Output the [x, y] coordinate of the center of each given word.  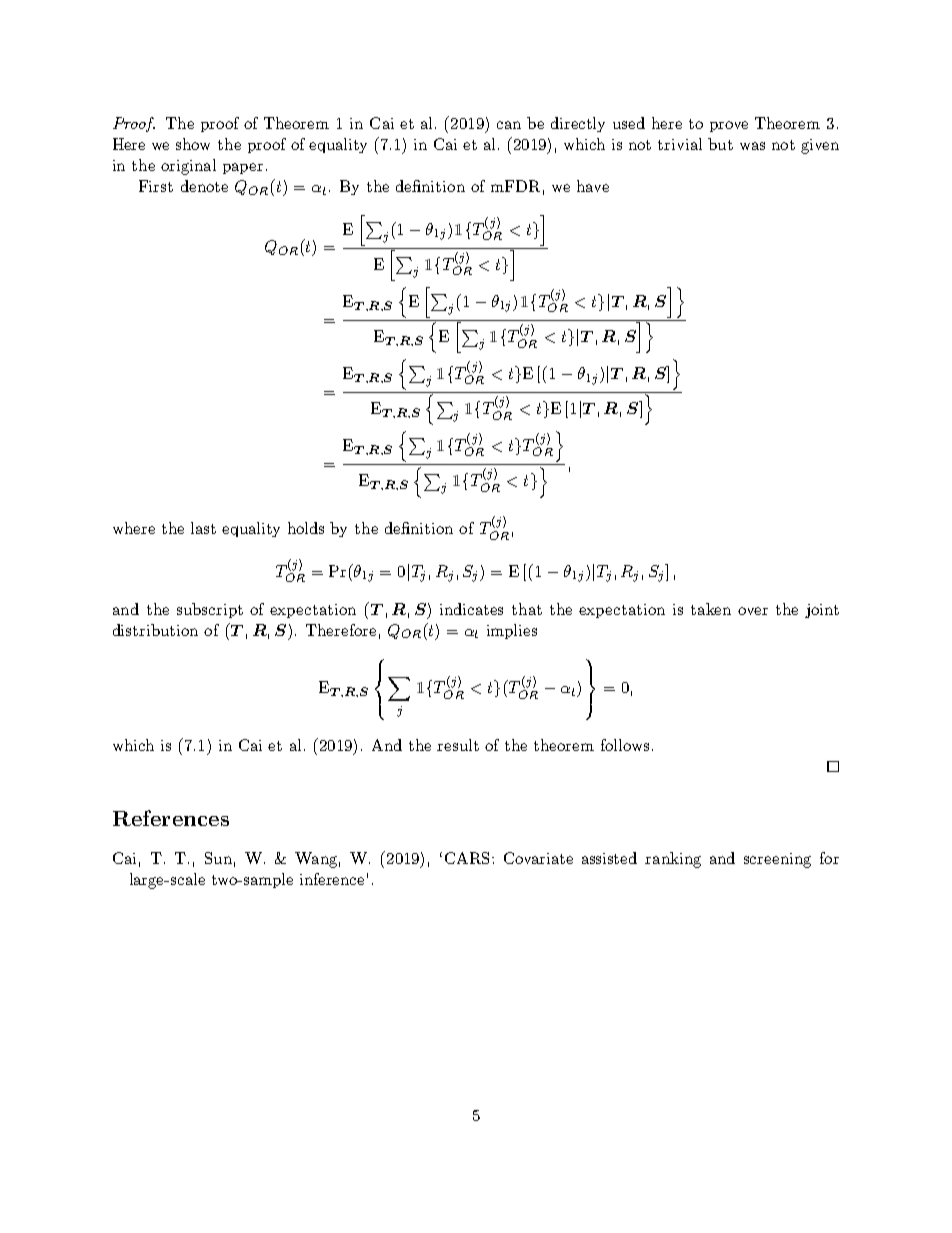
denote [204, 186]
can [509, 125]
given [820, 146]
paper [243, 168]
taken [711, 609]
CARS [467, 858]
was [752, 146]
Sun [218, 858]
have [593, 186]
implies [512, 631]
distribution [155, 630]
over [753, 611]
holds [306, 528]
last [203, 528]
